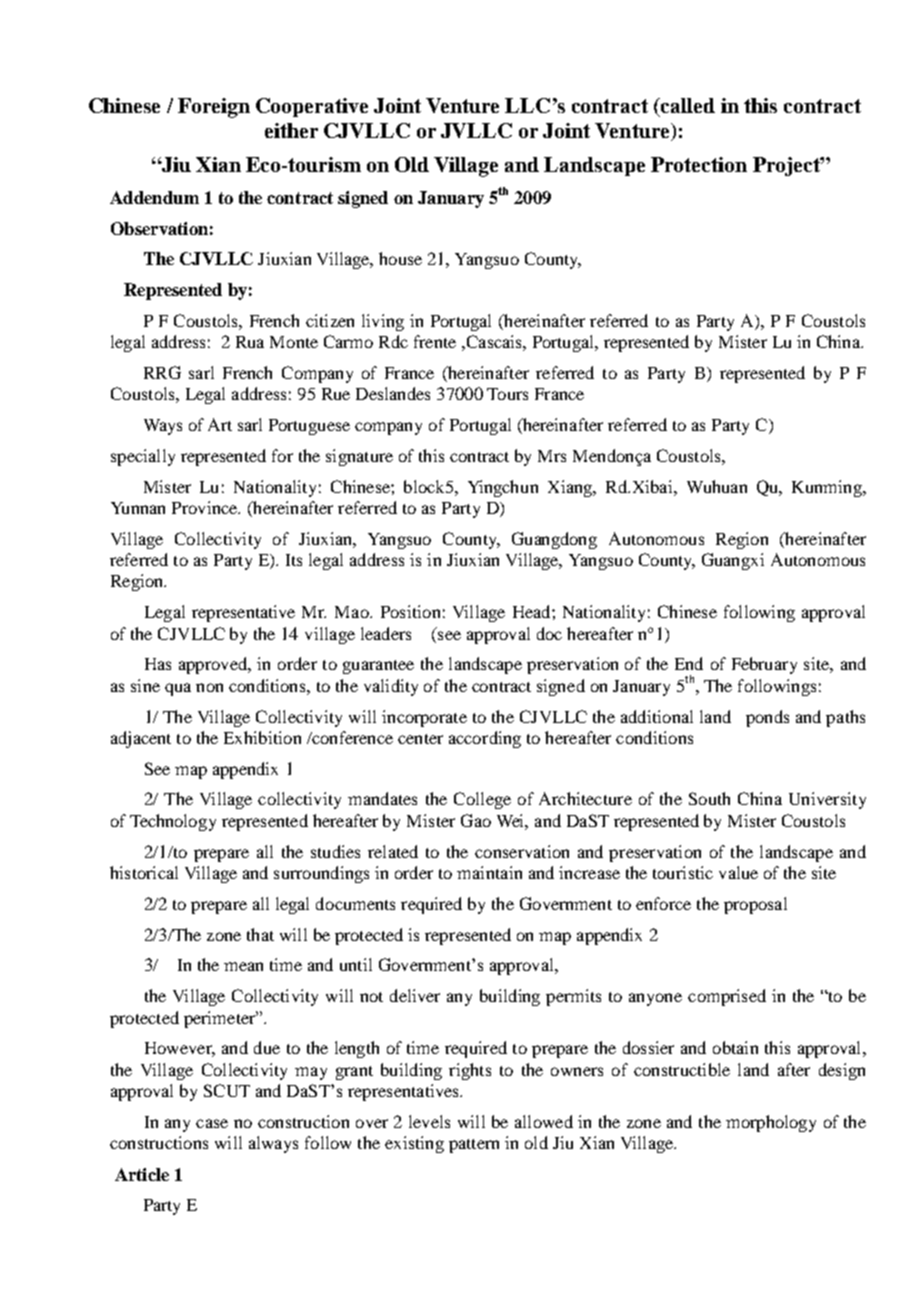 This image has height=1308, width=924. Describe the element at coordinates (312, 107) in the image. I see `Cooperative` at that location.
